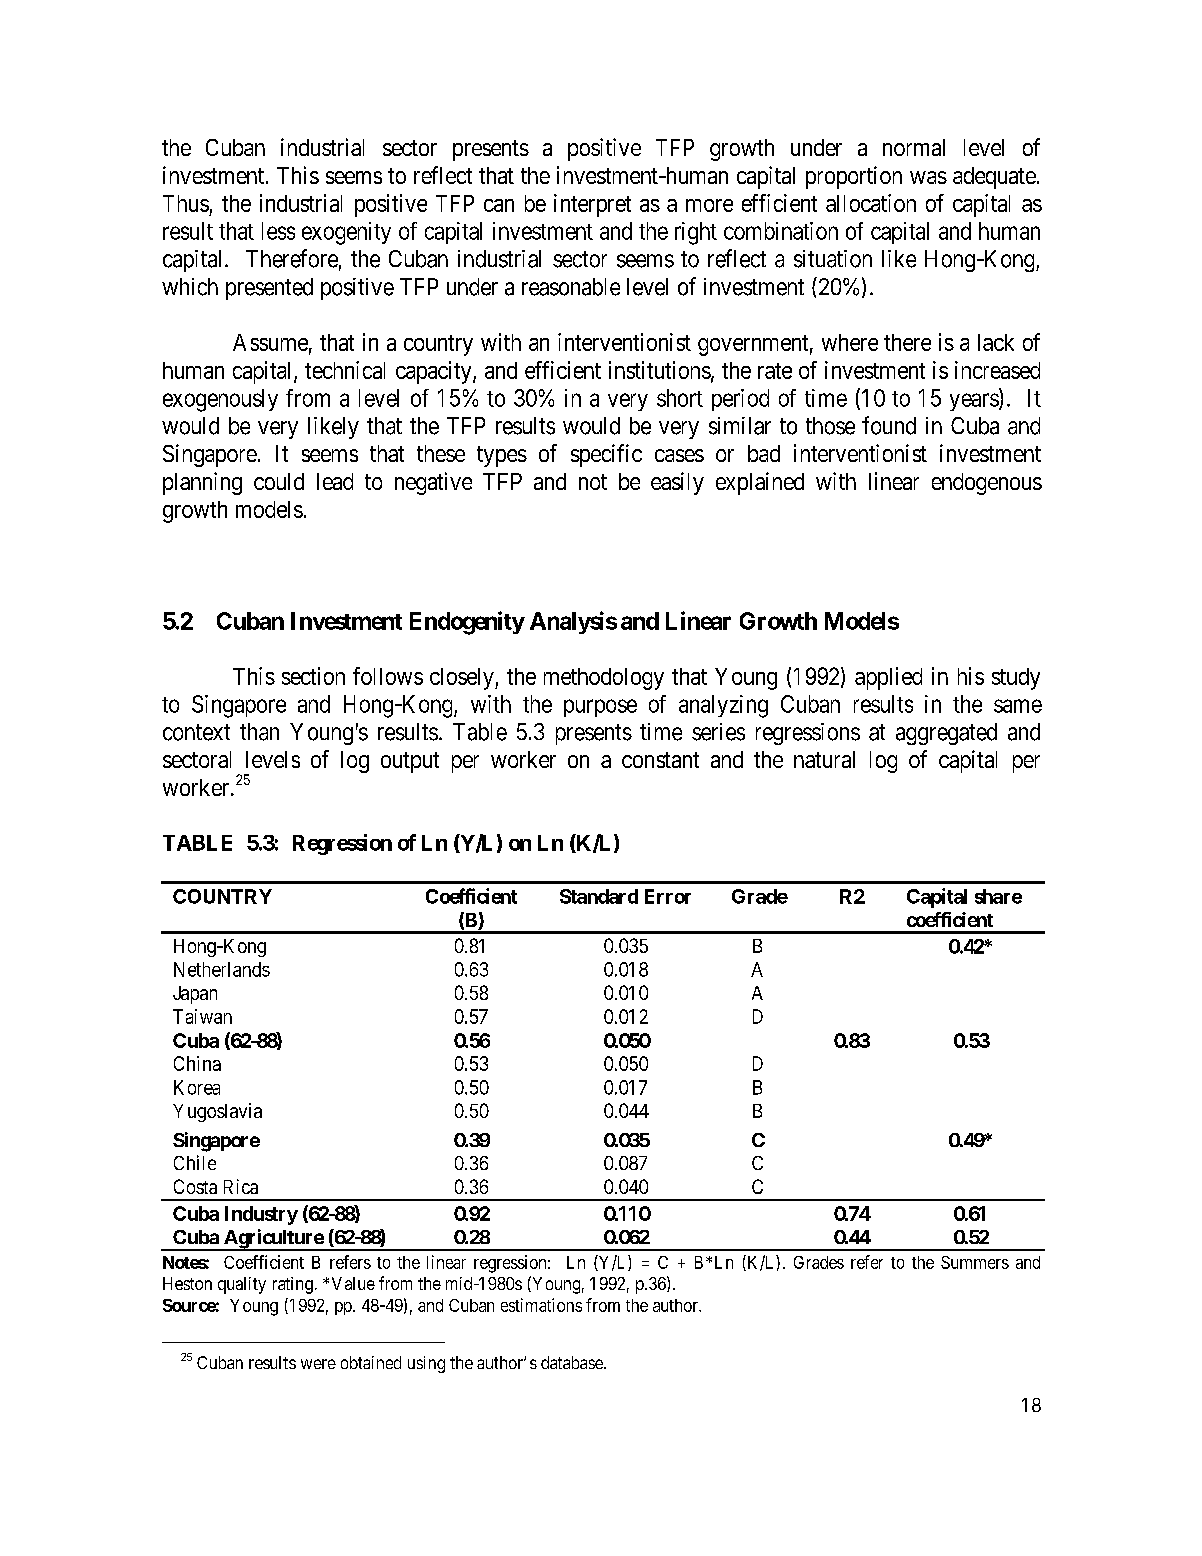 The height and width of the screenshot is (1556, 1202). I want to click on Netherlands, so click(222, 969).
